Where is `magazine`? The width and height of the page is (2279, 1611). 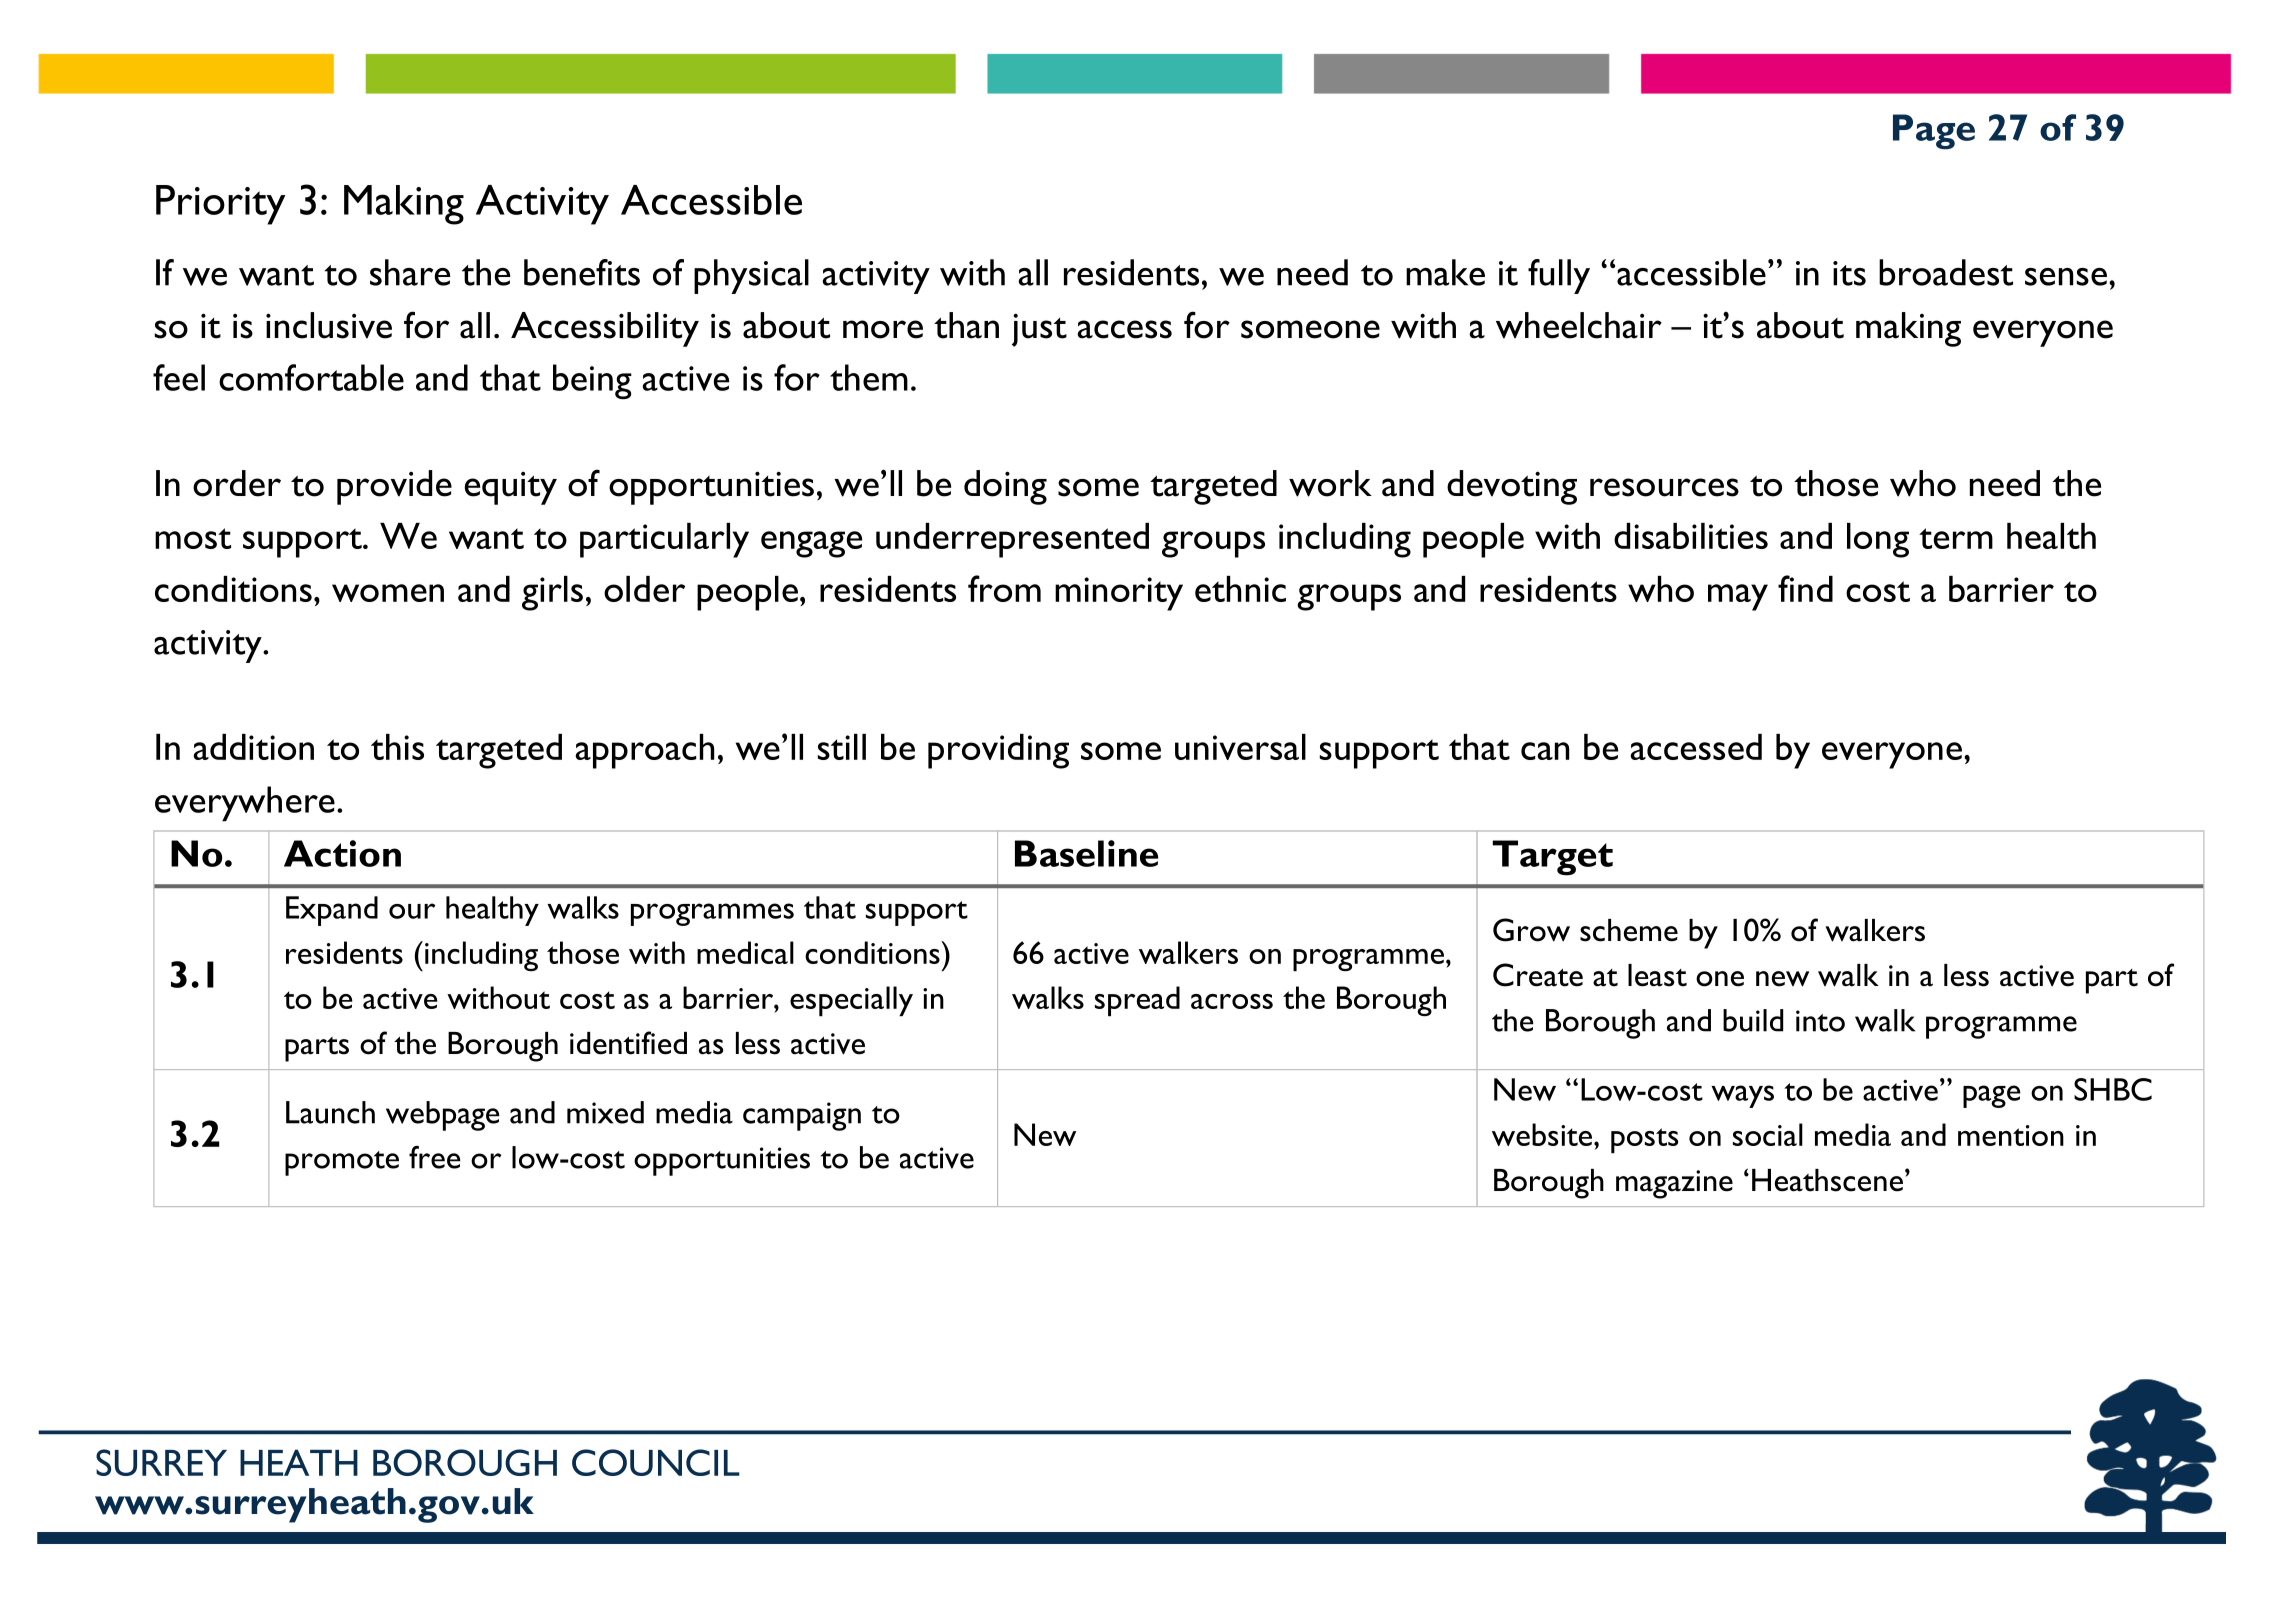 magazine is located at coordinates (1674, 1184).
